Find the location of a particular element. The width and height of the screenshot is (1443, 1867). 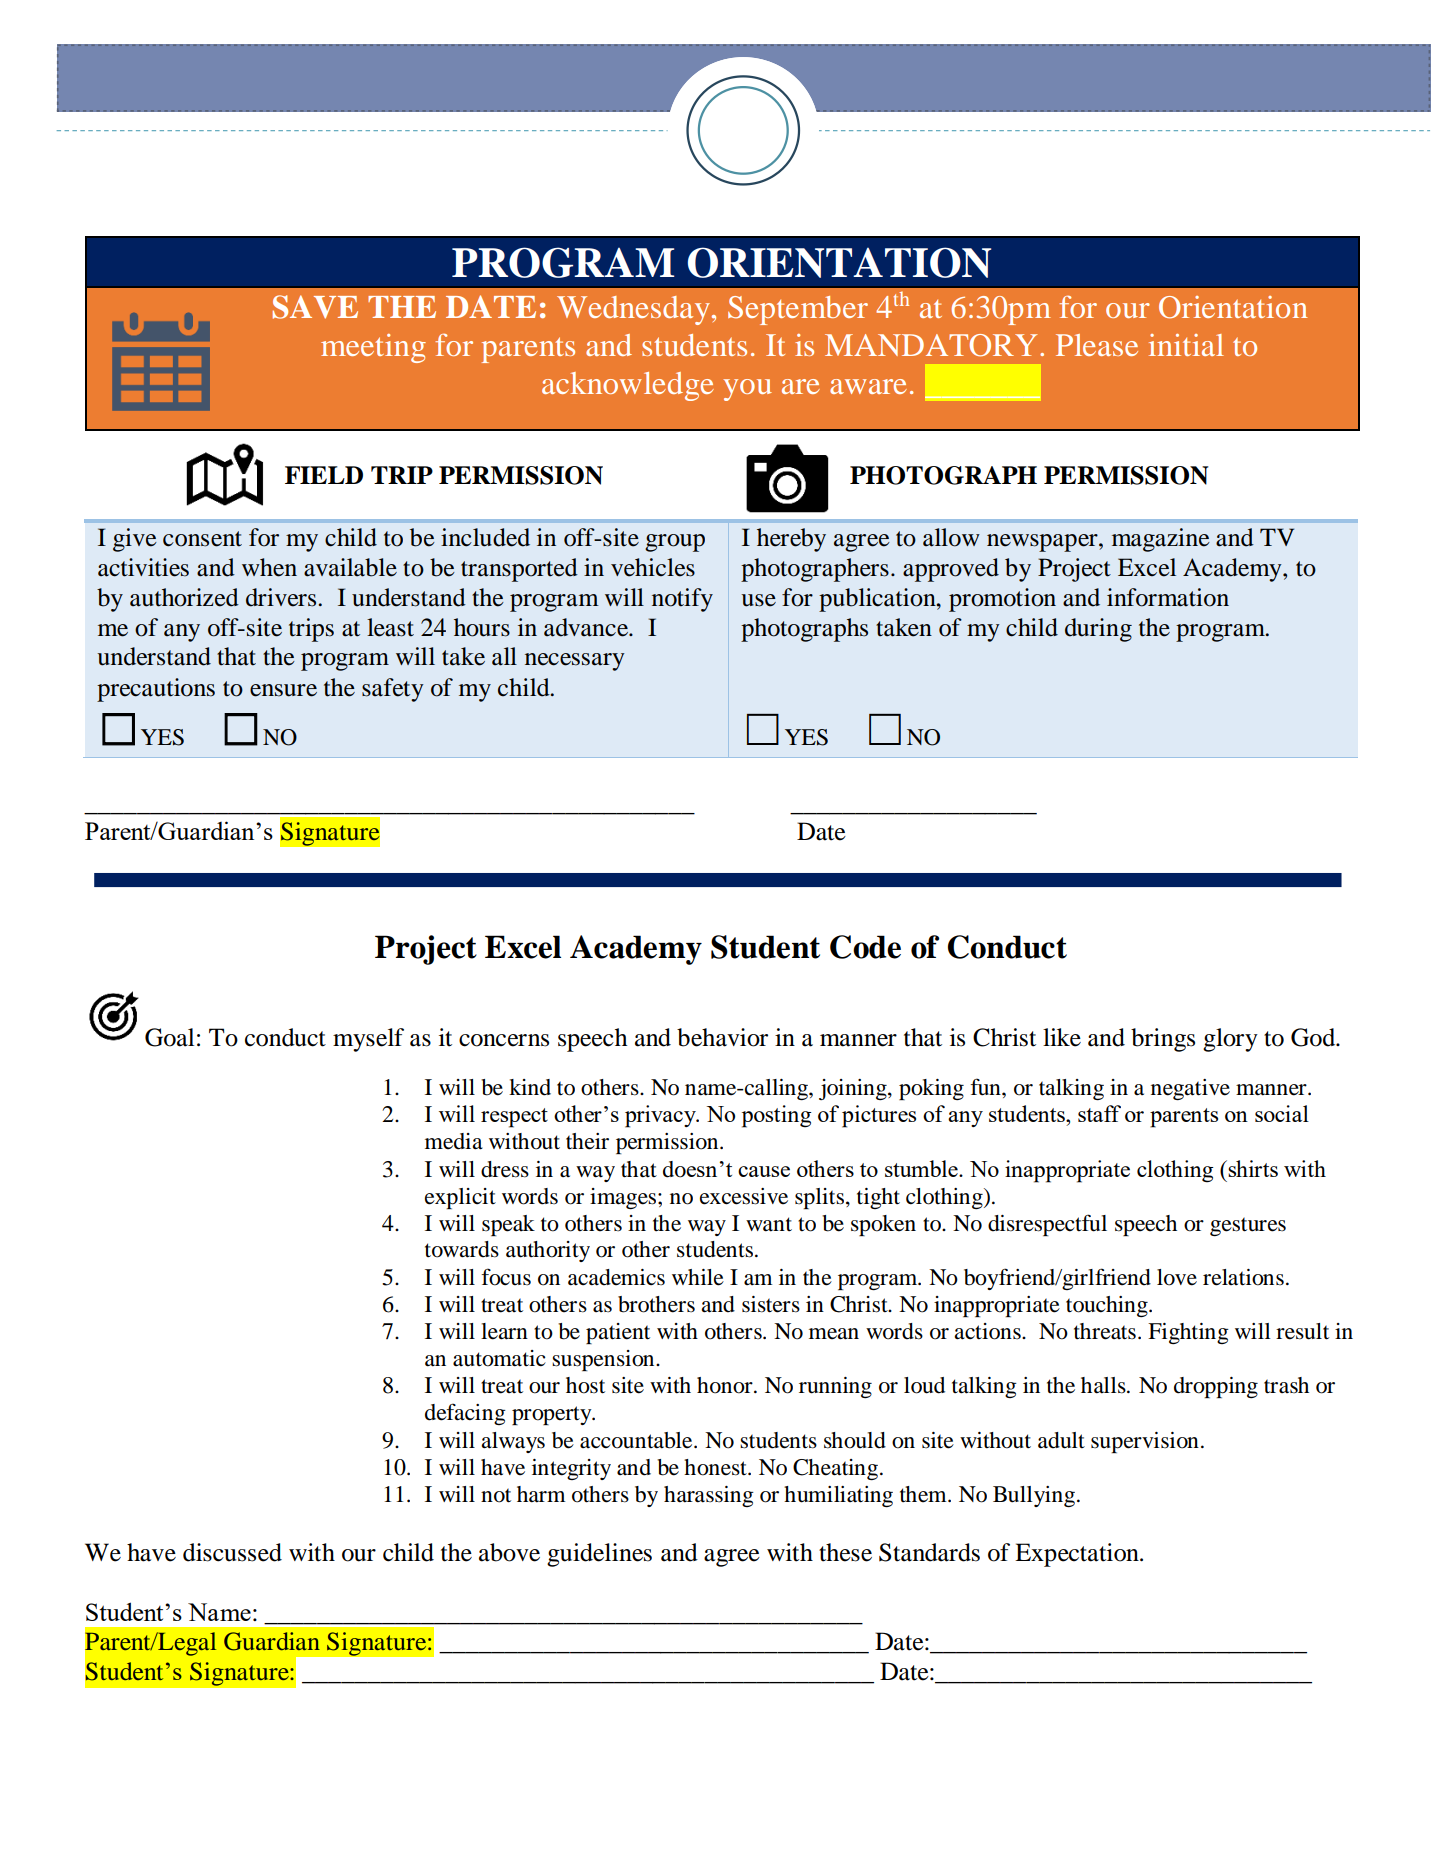

discussed is located at coordinates (232, 1552).
